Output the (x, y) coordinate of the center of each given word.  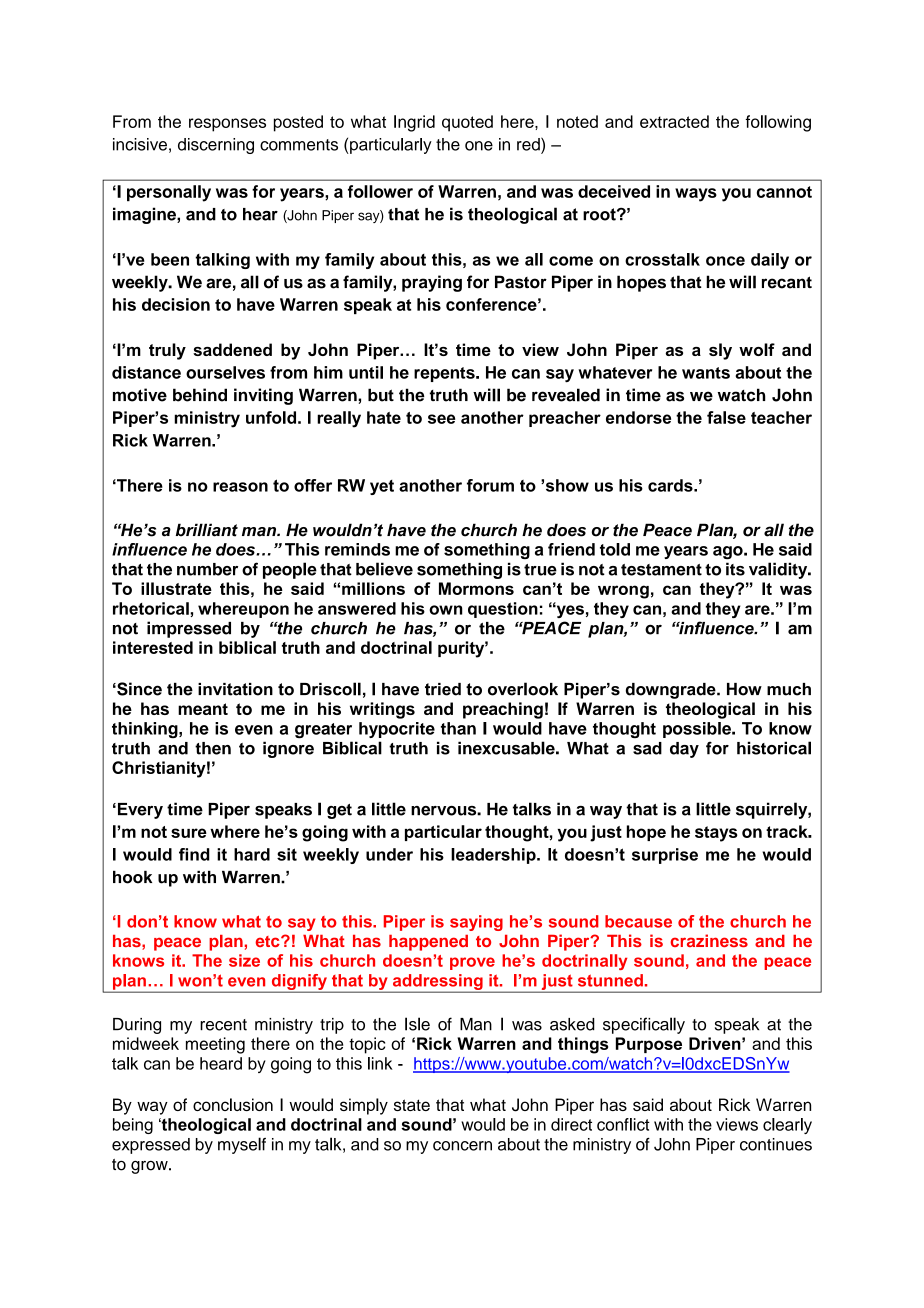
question (503, 610)
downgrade (672, 691)
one (479, 146)
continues (776, 1144)
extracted (674, 121)
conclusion (233, 1104)
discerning (216, 146)
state (412, 1105)
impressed (189, 629)
